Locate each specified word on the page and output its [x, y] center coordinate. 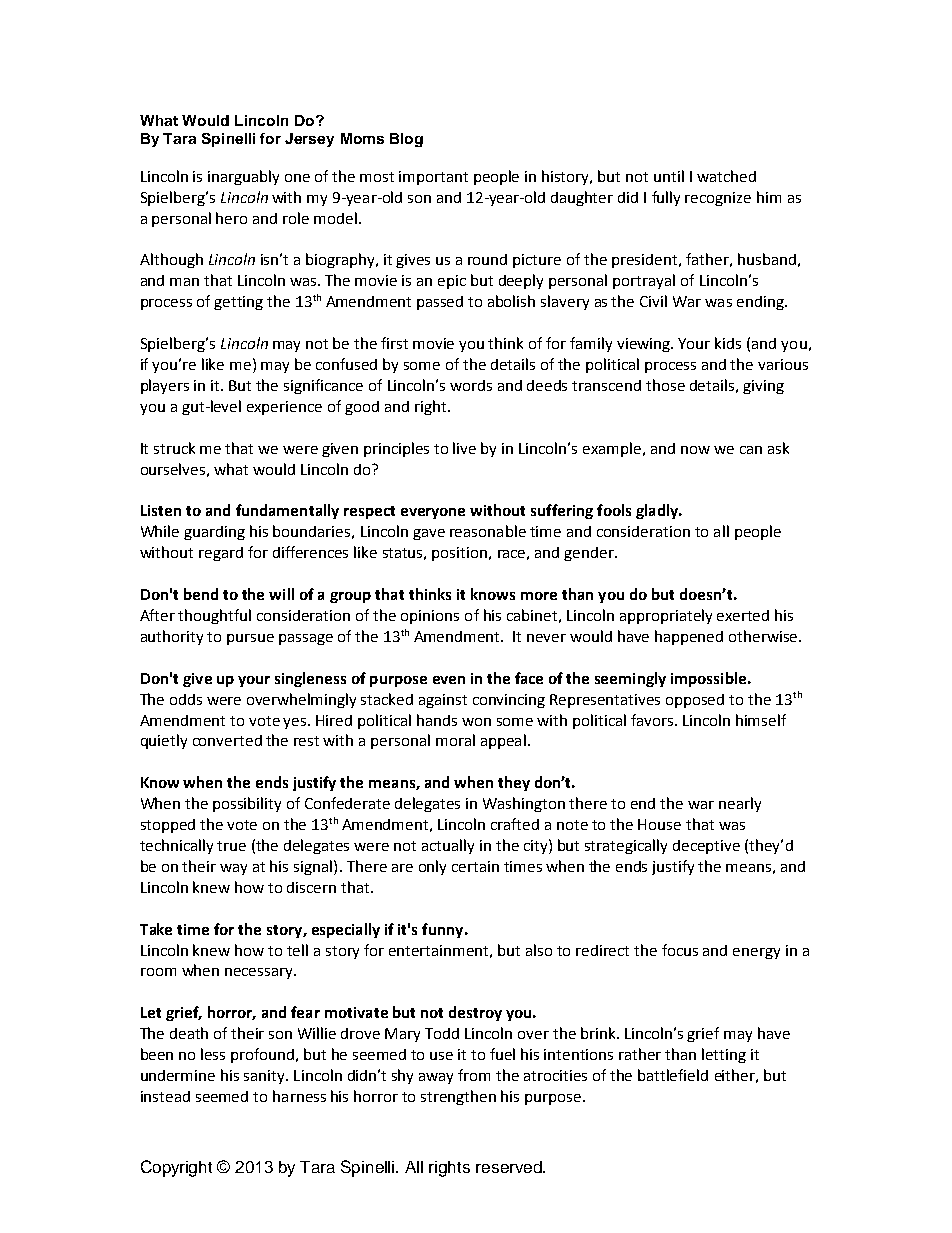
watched [726, 176]
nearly [740, 804]
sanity [266, 1077]
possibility [247, 804]
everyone [433, 513]
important [433, 178]
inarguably [243, 177]
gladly [658, 511]
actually [448, 846]
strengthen [458, 1097]
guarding [214, 533]
